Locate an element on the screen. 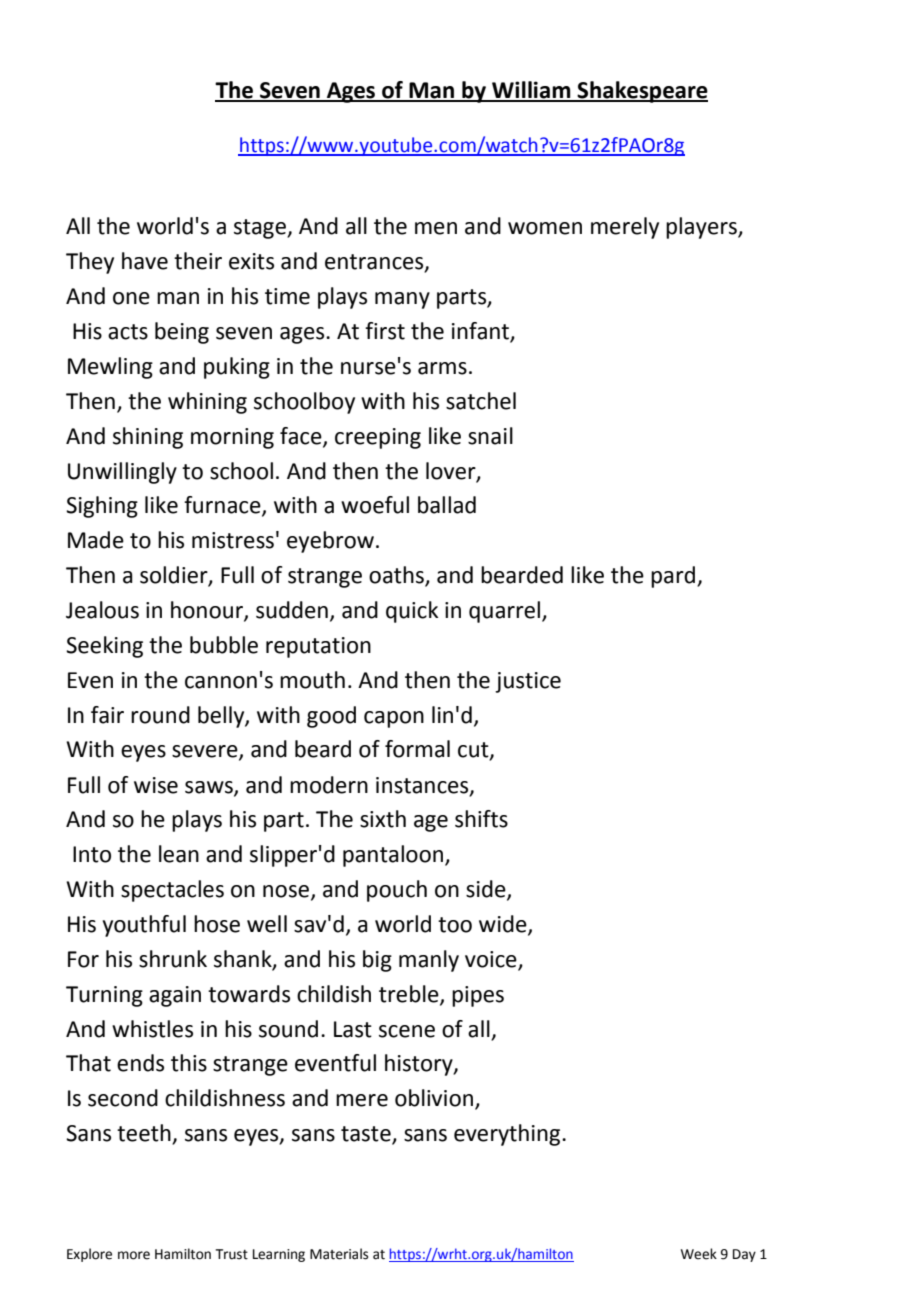 The width and height of the screenshot is (924, 1307). justice is located at coordinates (528, 682).
